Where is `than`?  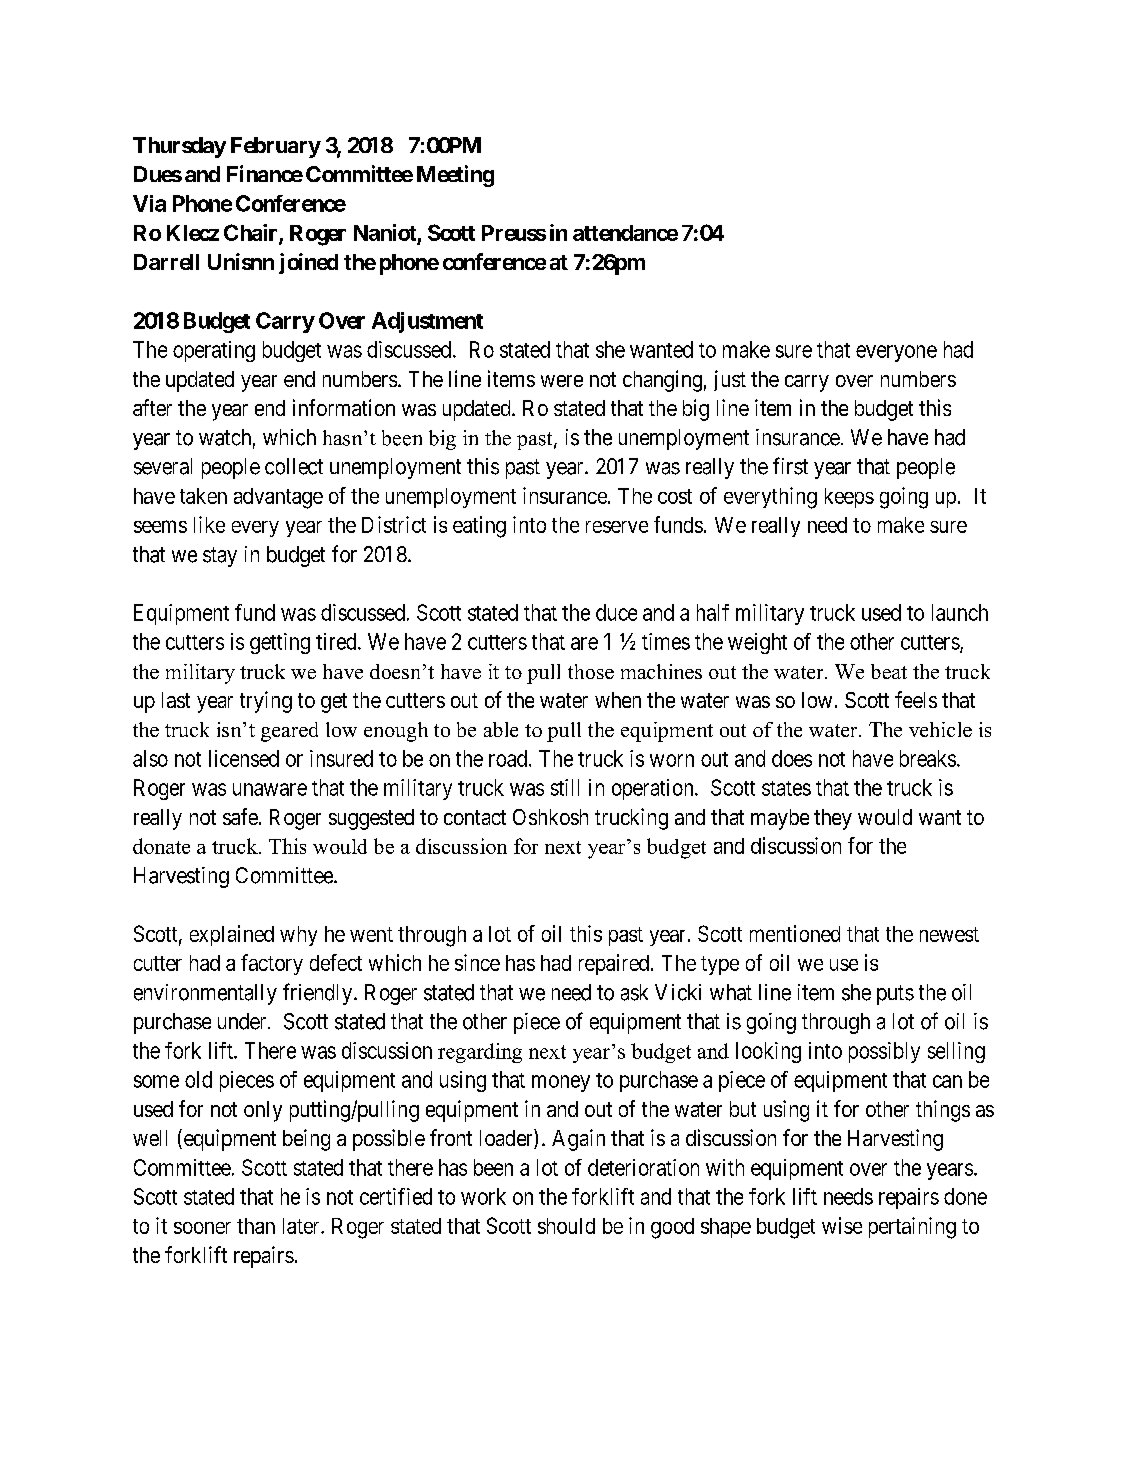 than is located at coordinates (256, 1226).
